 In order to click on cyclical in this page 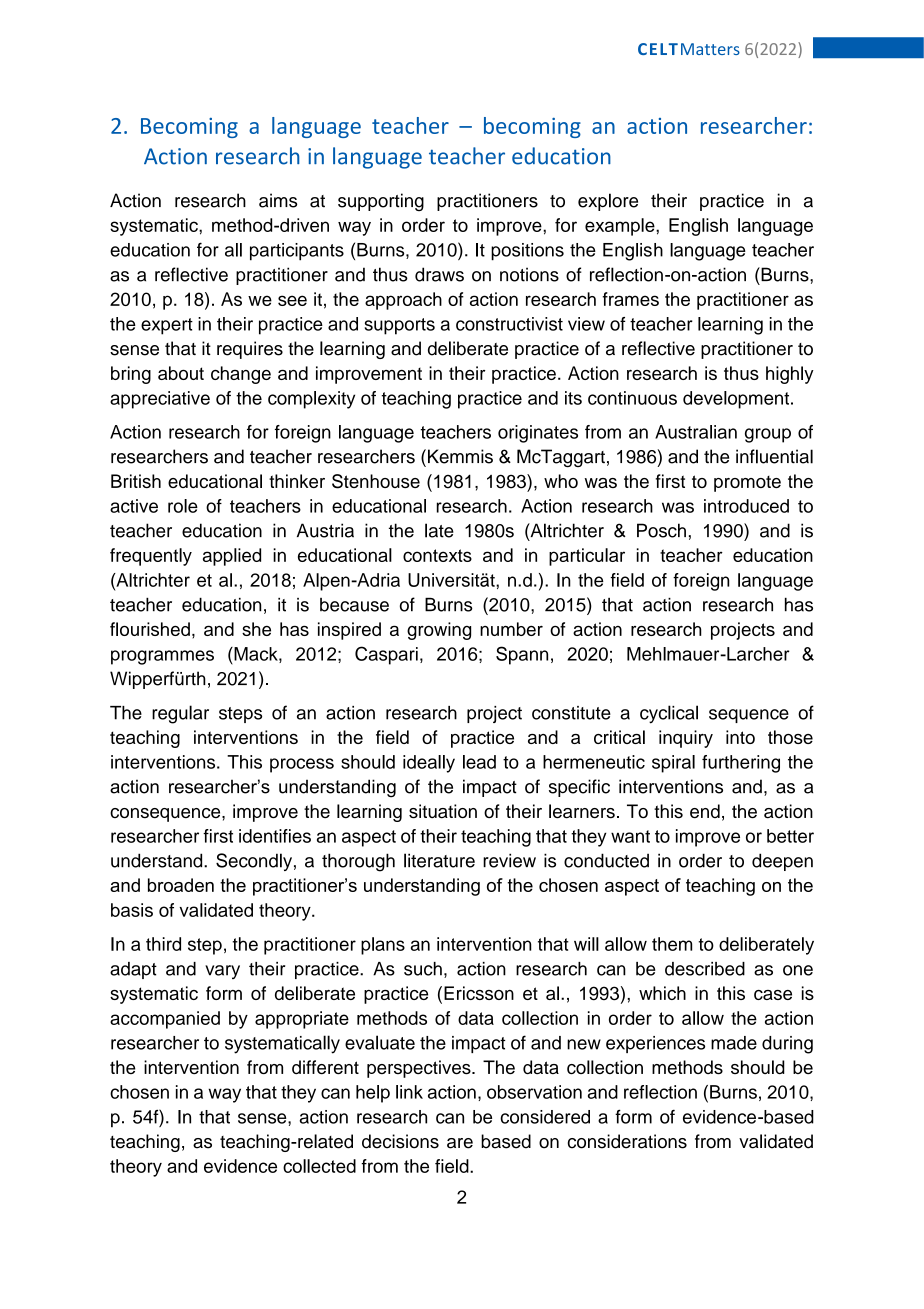, I will do `click(669, 714)`.
